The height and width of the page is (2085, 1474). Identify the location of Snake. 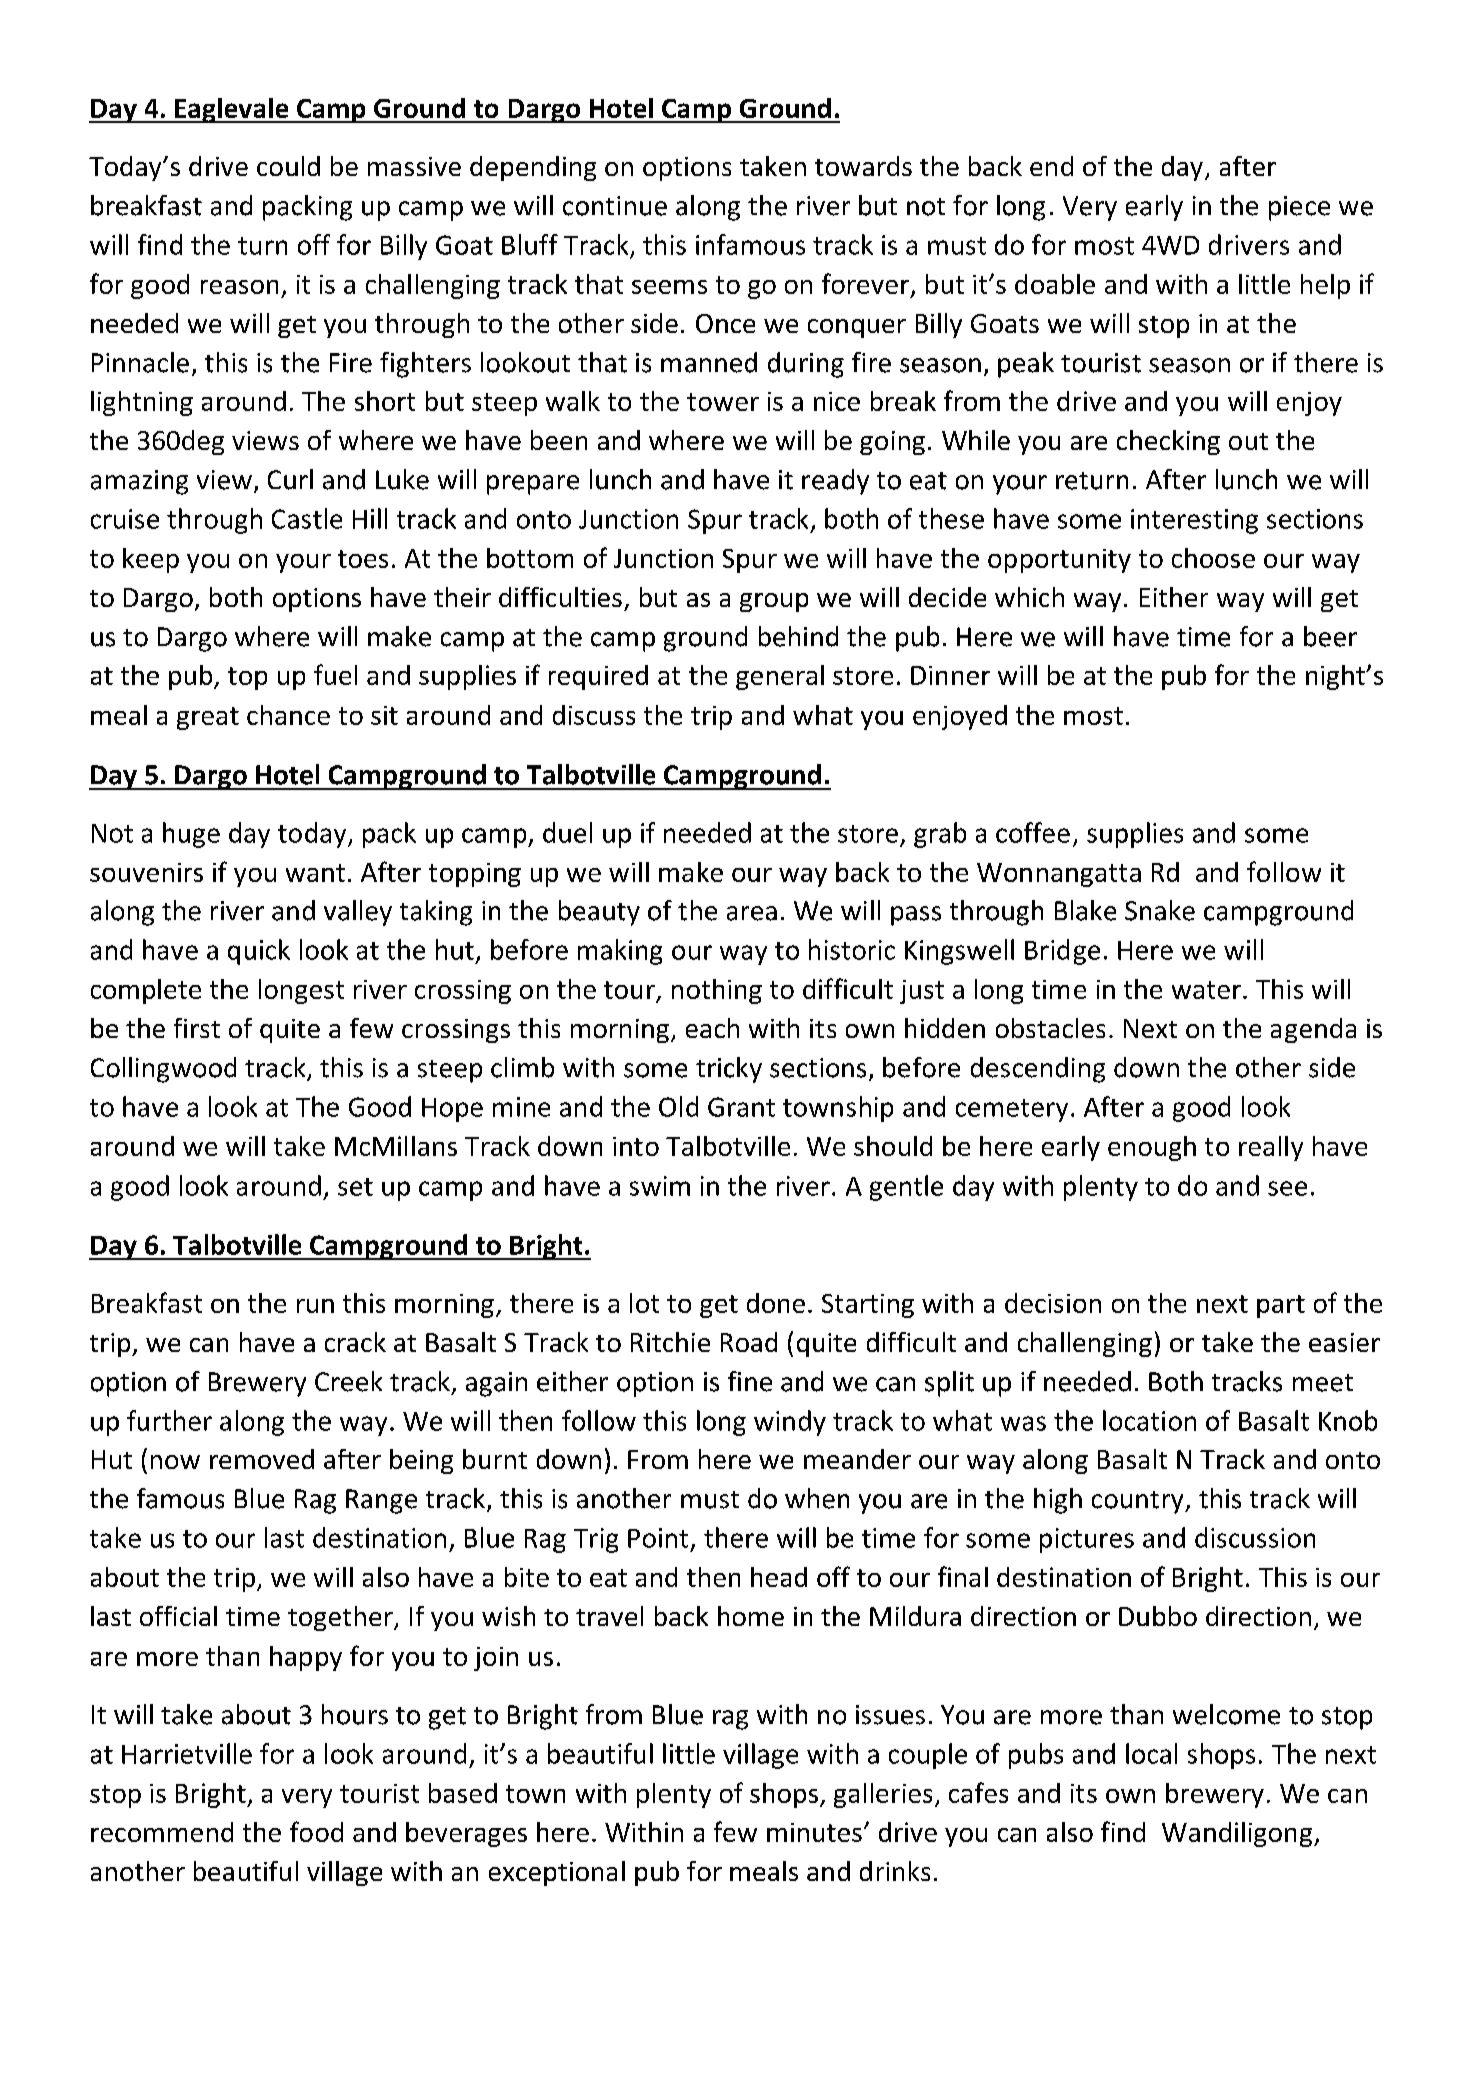
(1160, 910).
